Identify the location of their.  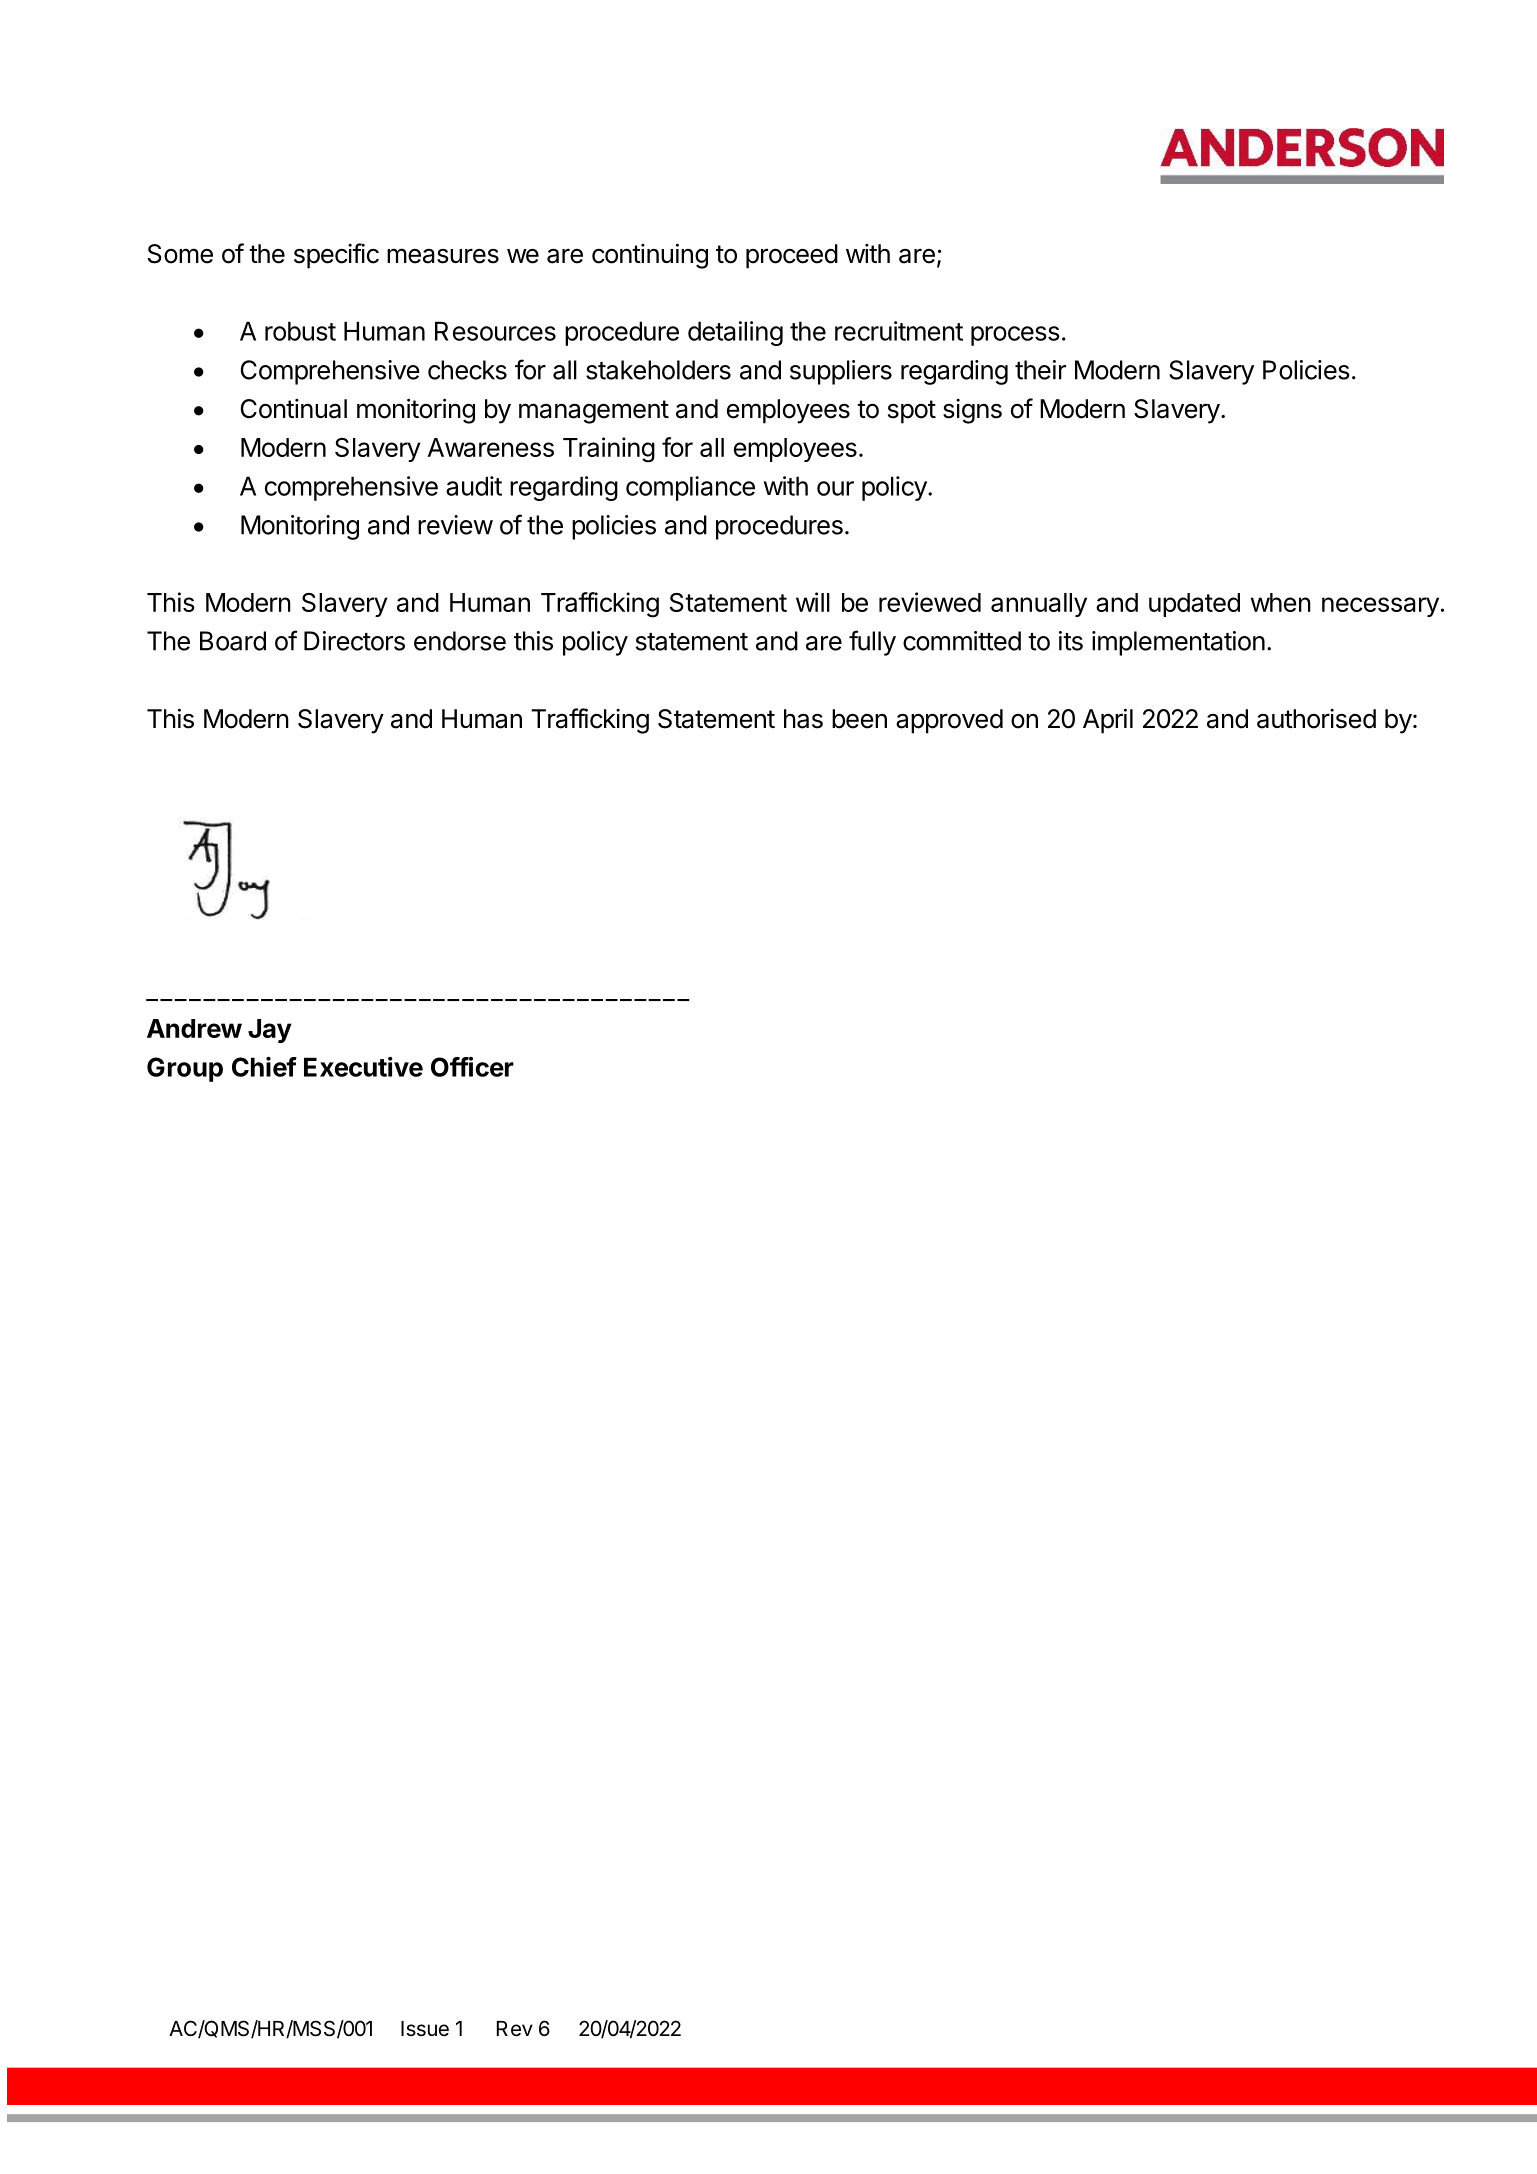
(1040, 370).
